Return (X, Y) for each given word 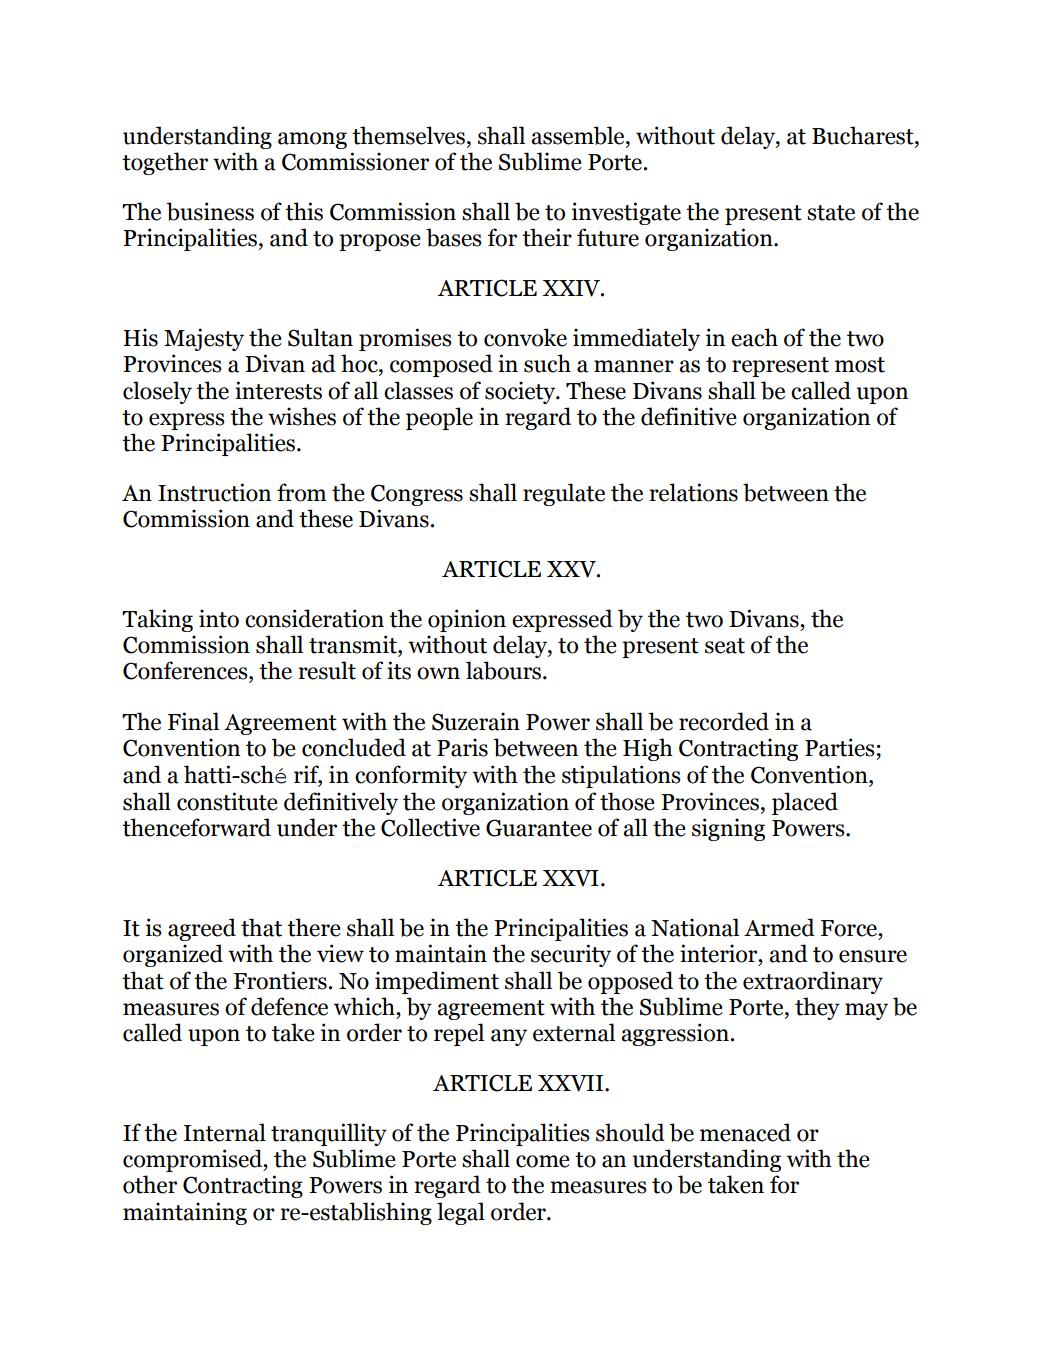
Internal (225, 1132)
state (831, 213)
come (543, 1161)
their (547, 237)
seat (725, 646)
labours (505, 670)
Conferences (186, 670)
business (210, 211)
